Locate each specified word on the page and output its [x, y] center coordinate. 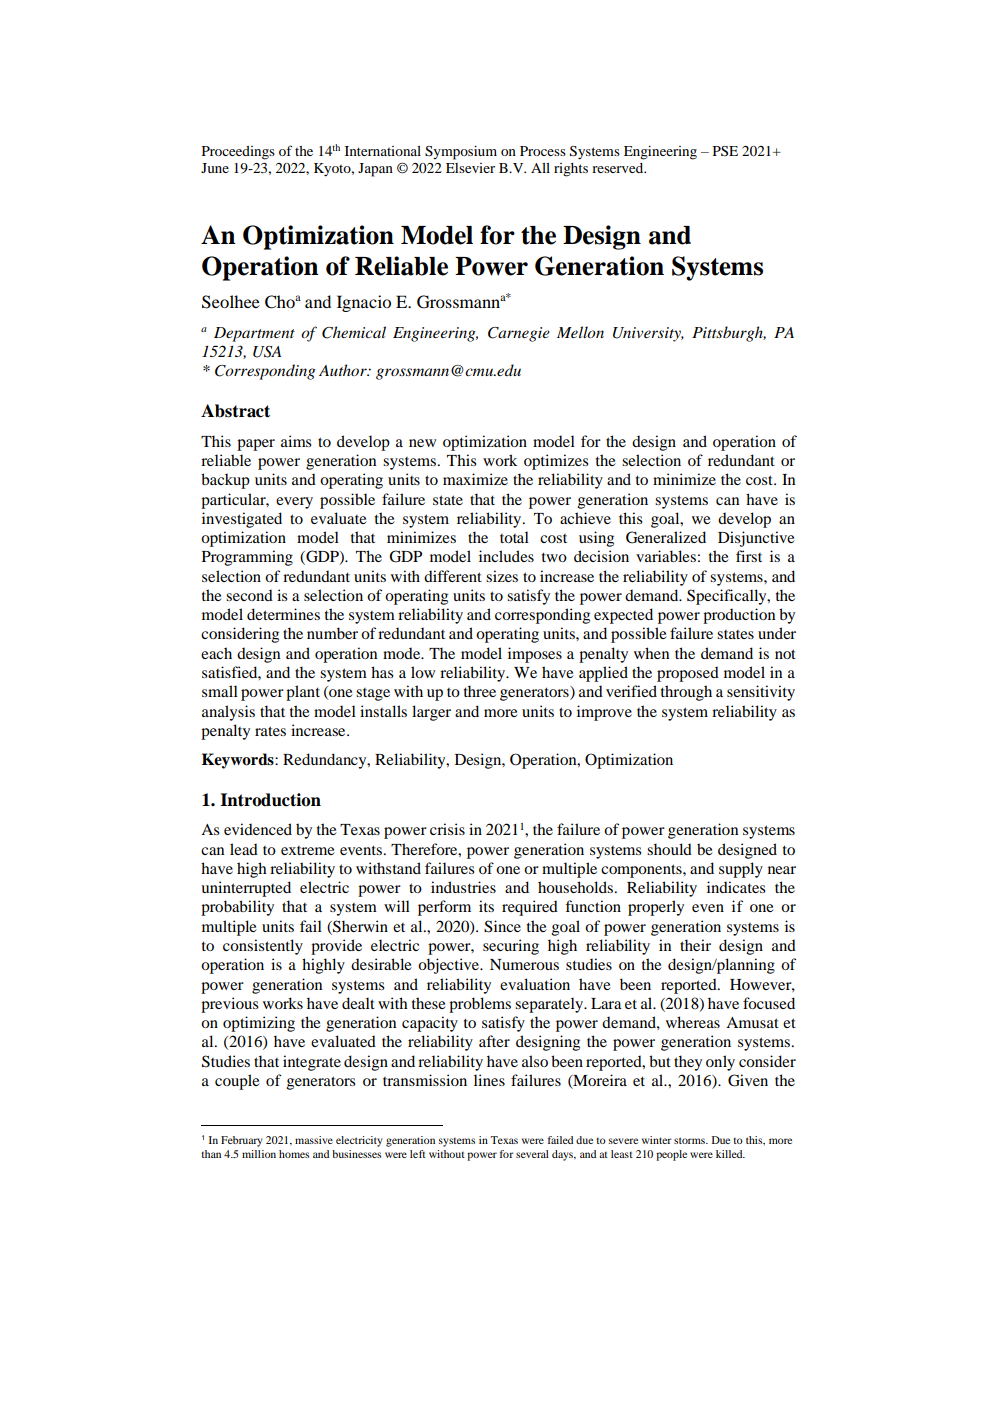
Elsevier [470, 168]
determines [283, 614]
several [532, 1154]
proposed [688, 674]
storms [690, 1140]
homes [294, 1154]
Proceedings [238, 153]
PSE [725, 151]
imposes [535, 655]
